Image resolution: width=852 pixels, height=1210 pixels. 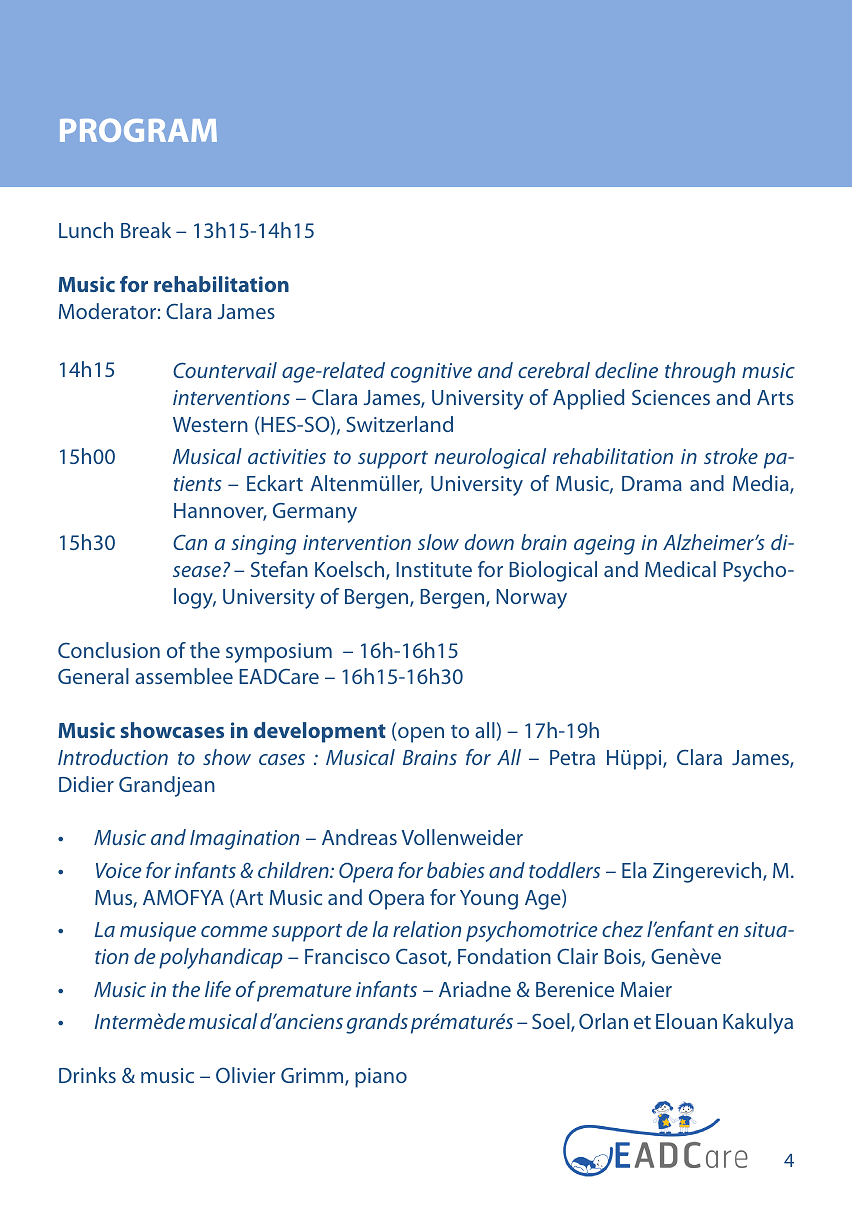 I want to click on cognitive, so click(x=431, y=373).
